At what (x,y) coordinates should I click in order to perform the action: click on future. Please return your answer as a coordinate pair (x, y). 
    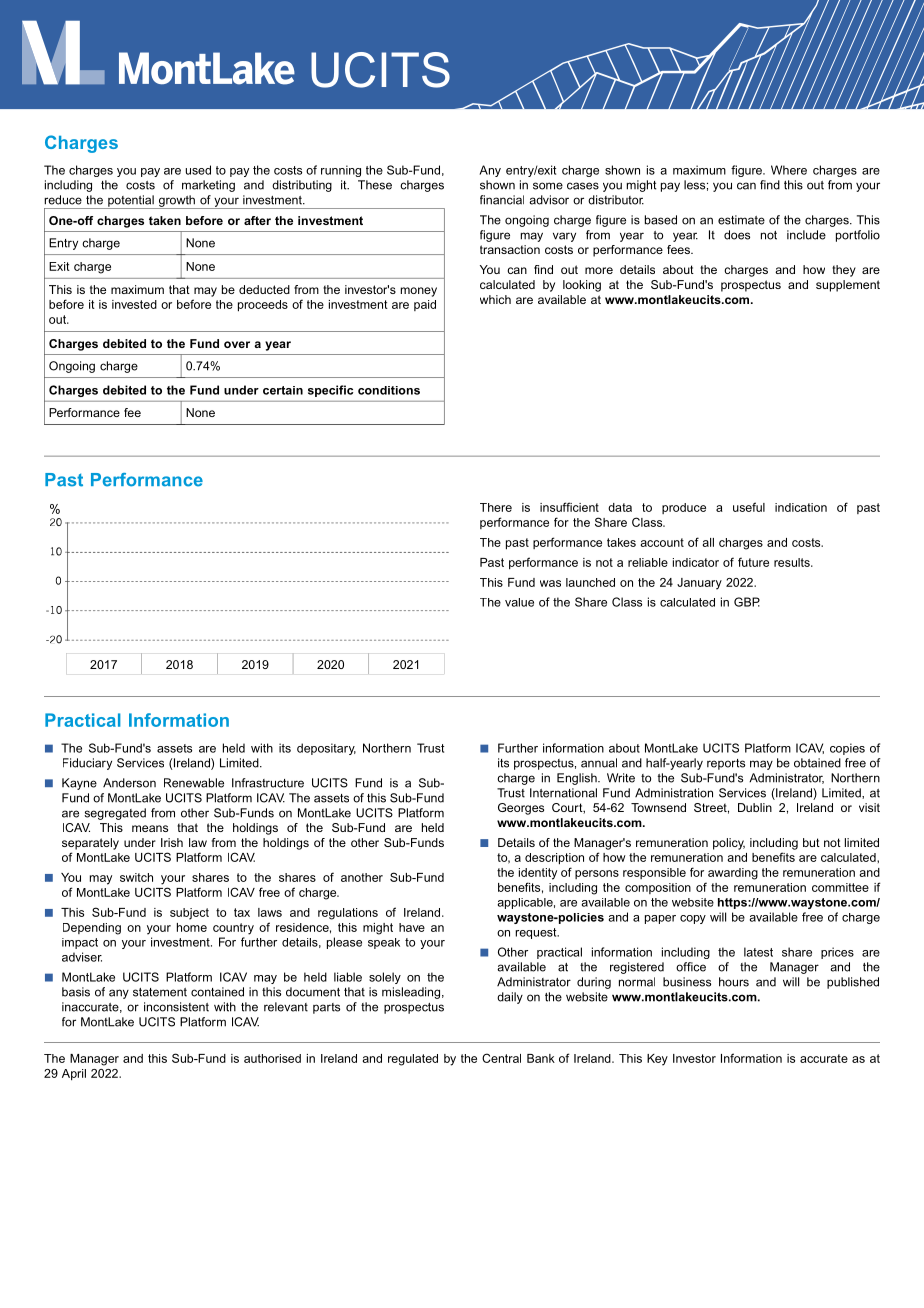
    Looking at the image, I should click on (753, 562).
